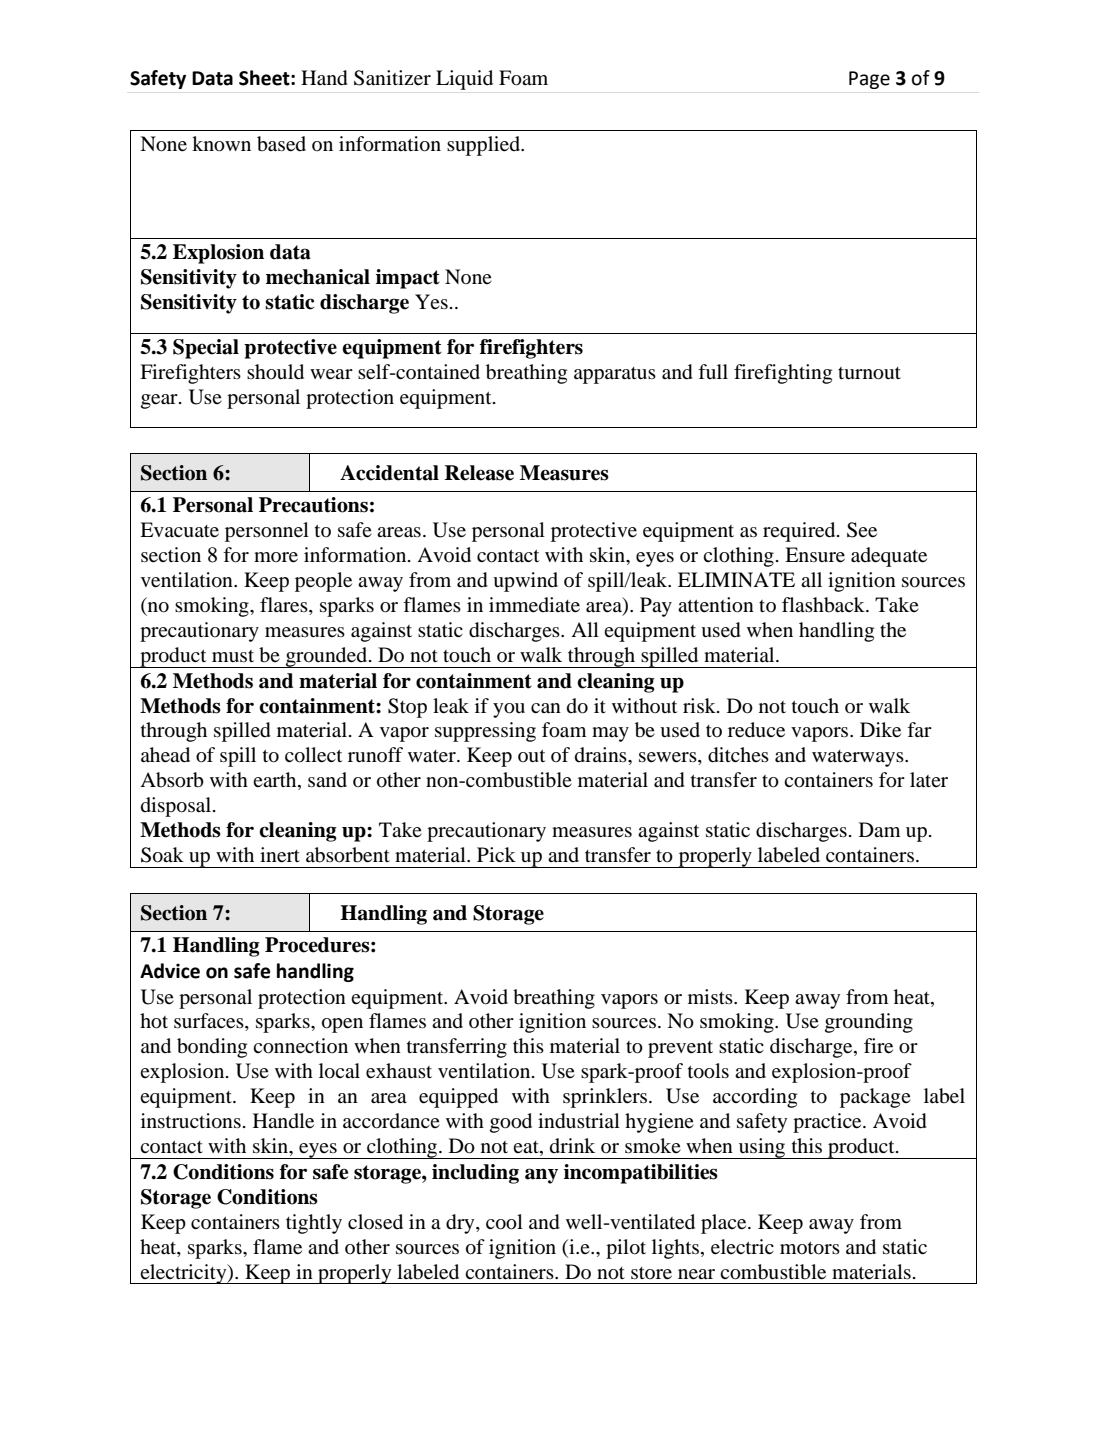  Describe the element at coordinates (221, 144) in the page. I see `known` at that location.
